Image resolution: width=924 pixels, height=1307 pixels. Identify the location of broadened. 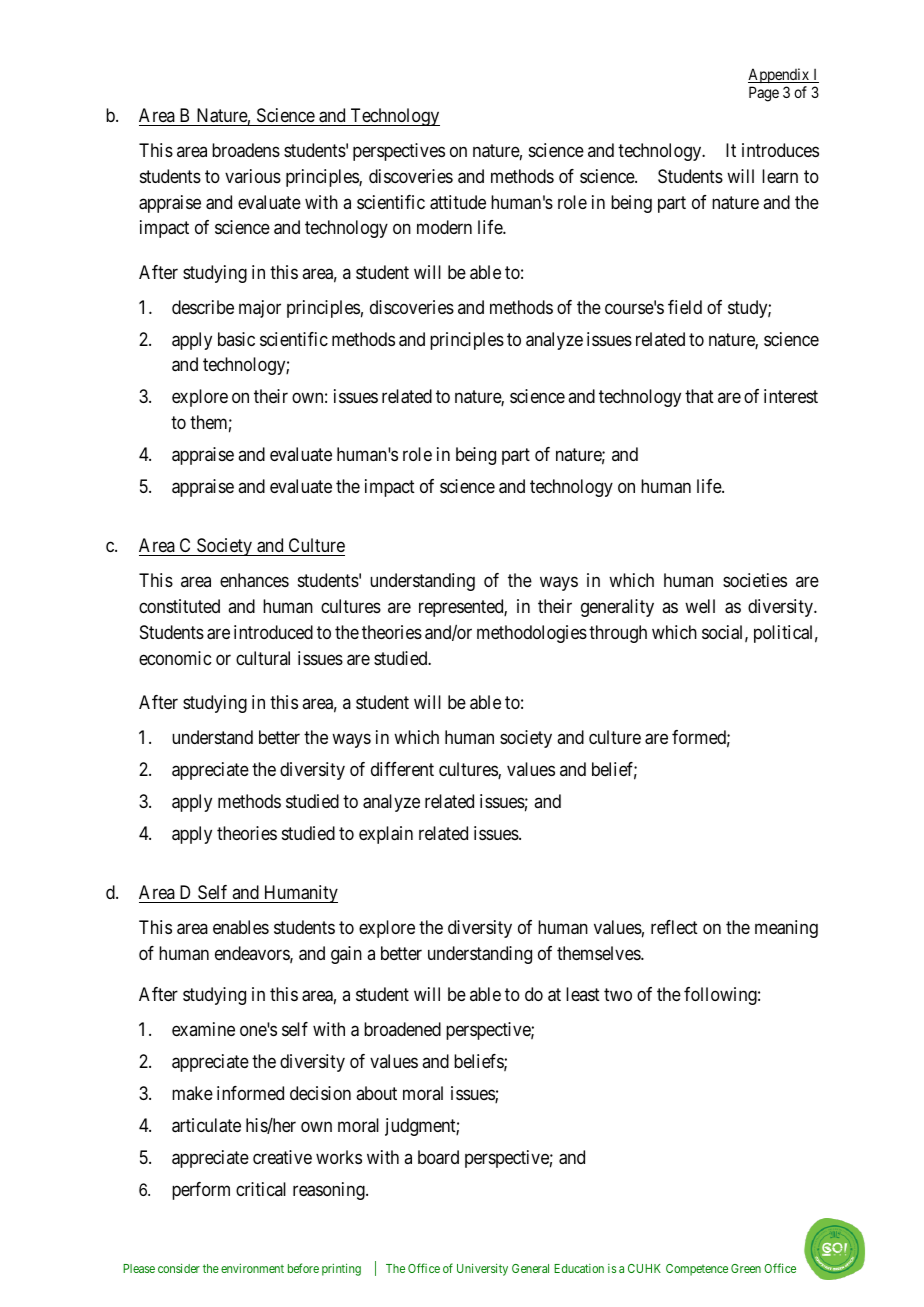
(402, 1029).
